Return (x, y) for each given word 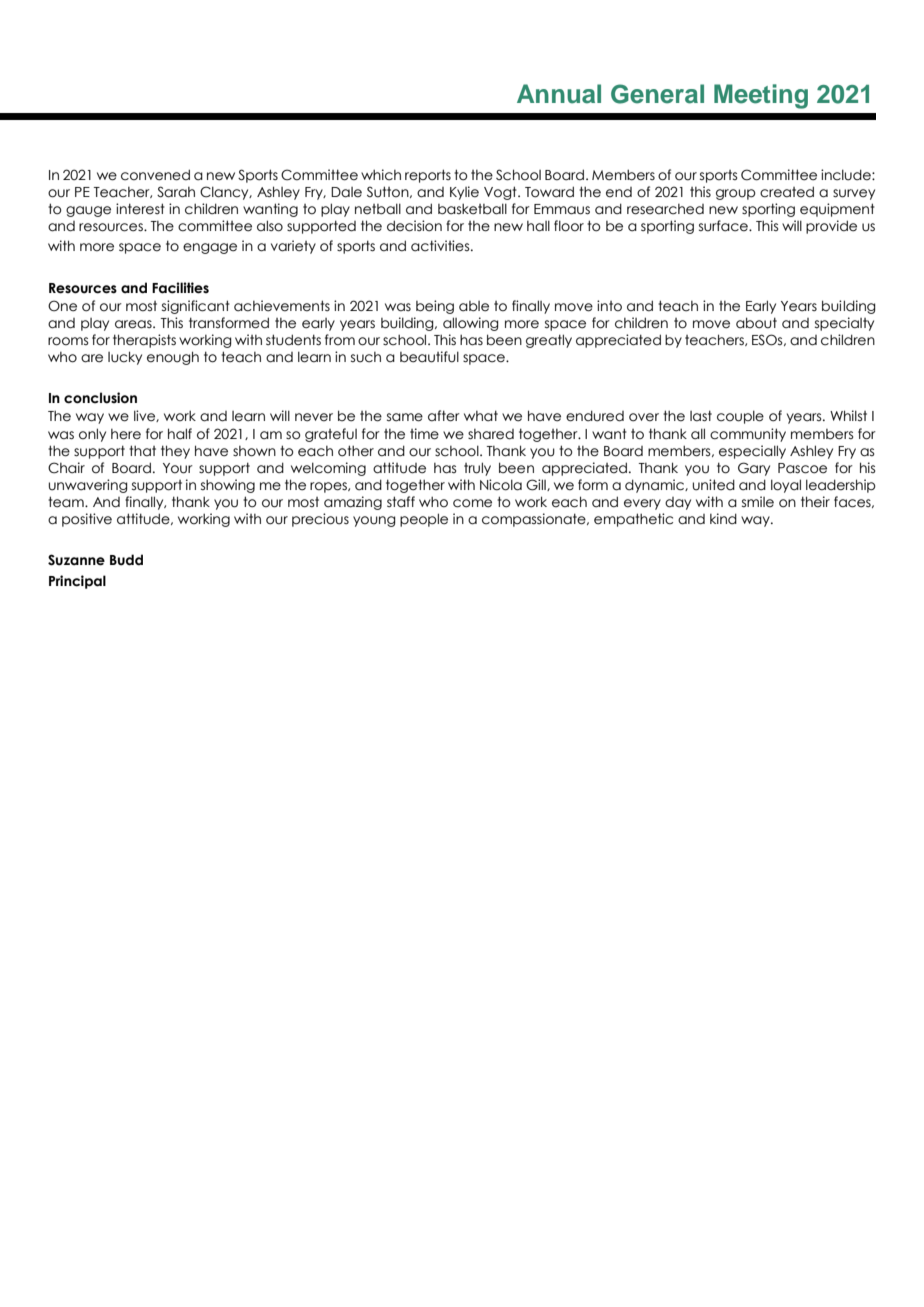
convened (155, 175)
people (424, 520)
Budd (126, 560)
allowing (471, 324)
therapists (144, 341)
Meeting (761, 96)
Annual (559, 94)
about (756, 323)
